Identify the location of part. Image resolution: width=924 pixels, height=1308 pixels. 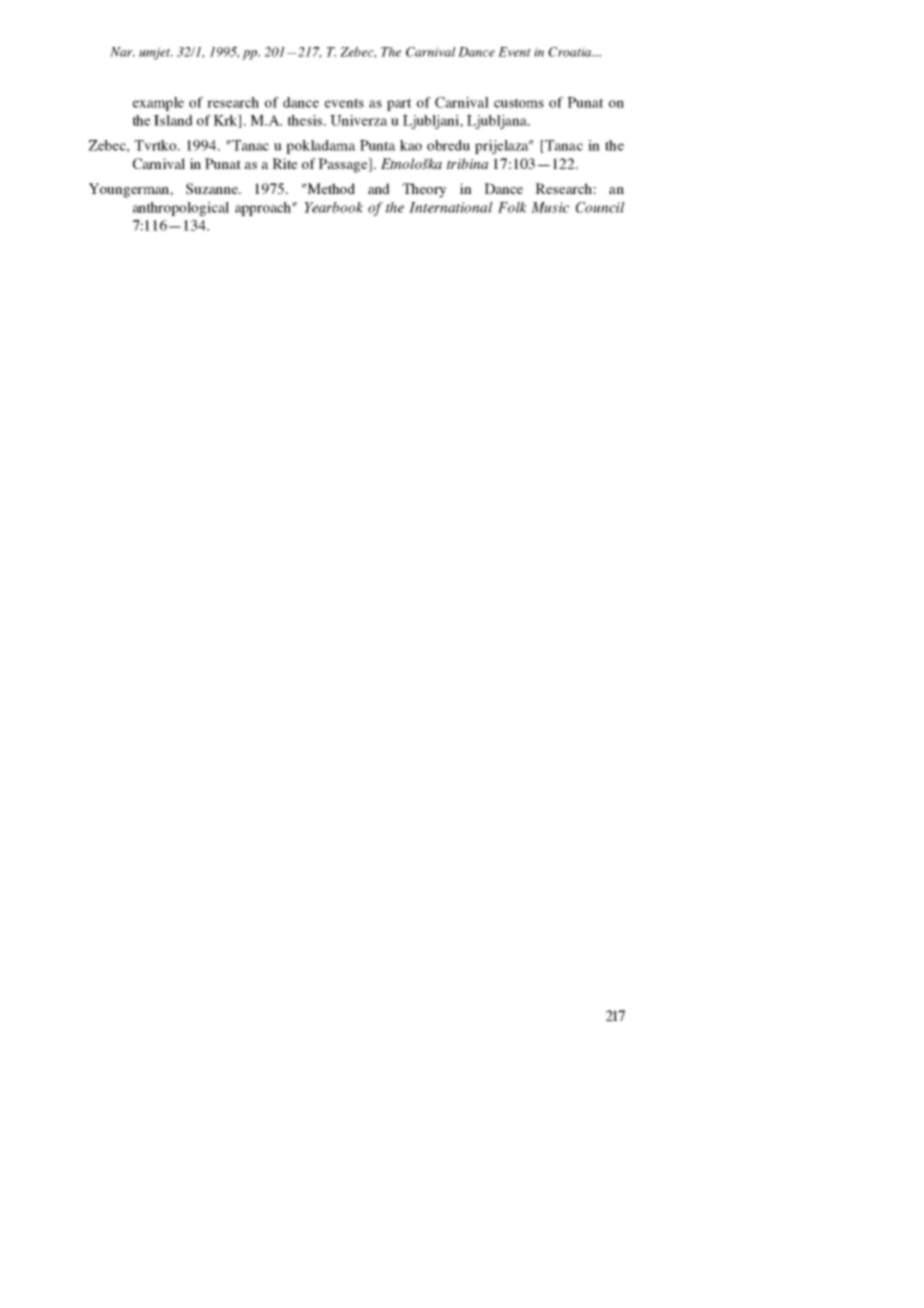
(399, 104).
